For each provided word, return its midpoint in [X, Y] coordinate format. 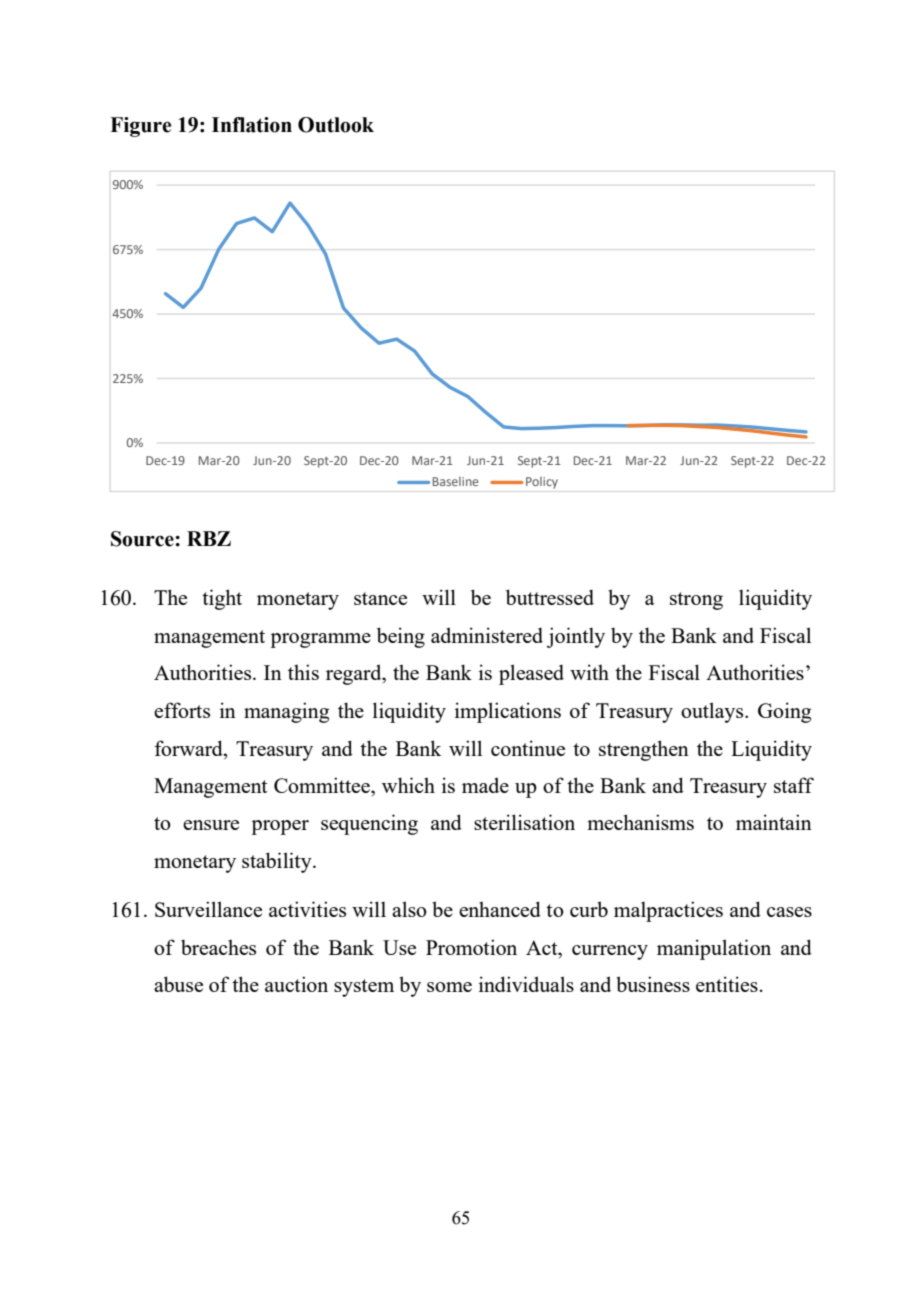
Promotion [471, 947]
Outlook [336, 125]
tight [222, 599]
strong [696, 601]
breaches [218, 947]
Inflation [252, 125]
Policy [542, 483]
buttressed [550, 597]
